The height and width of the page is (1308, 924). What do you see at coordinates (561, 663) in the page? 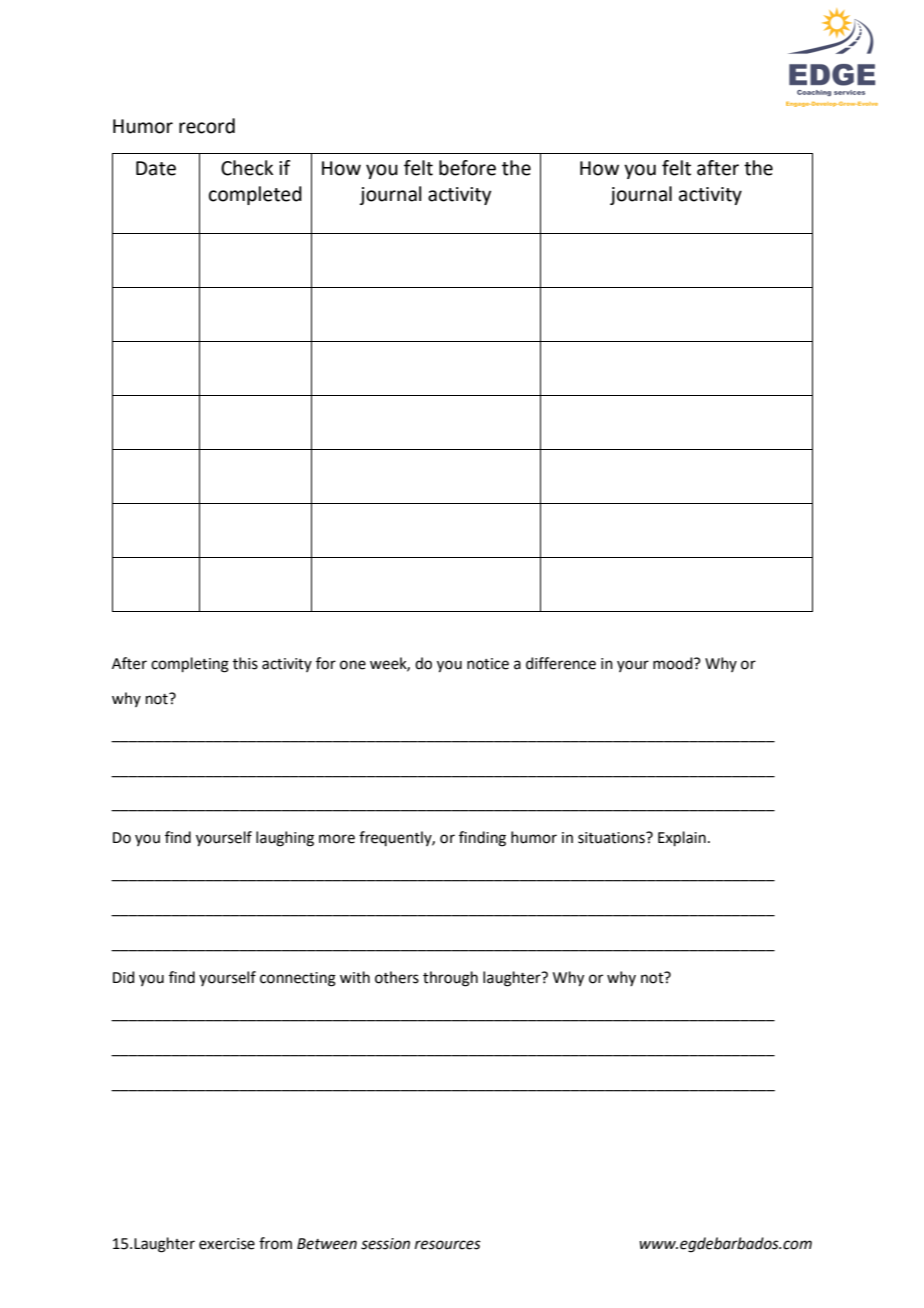
I see `difference` at bounding box center [561, 663].
